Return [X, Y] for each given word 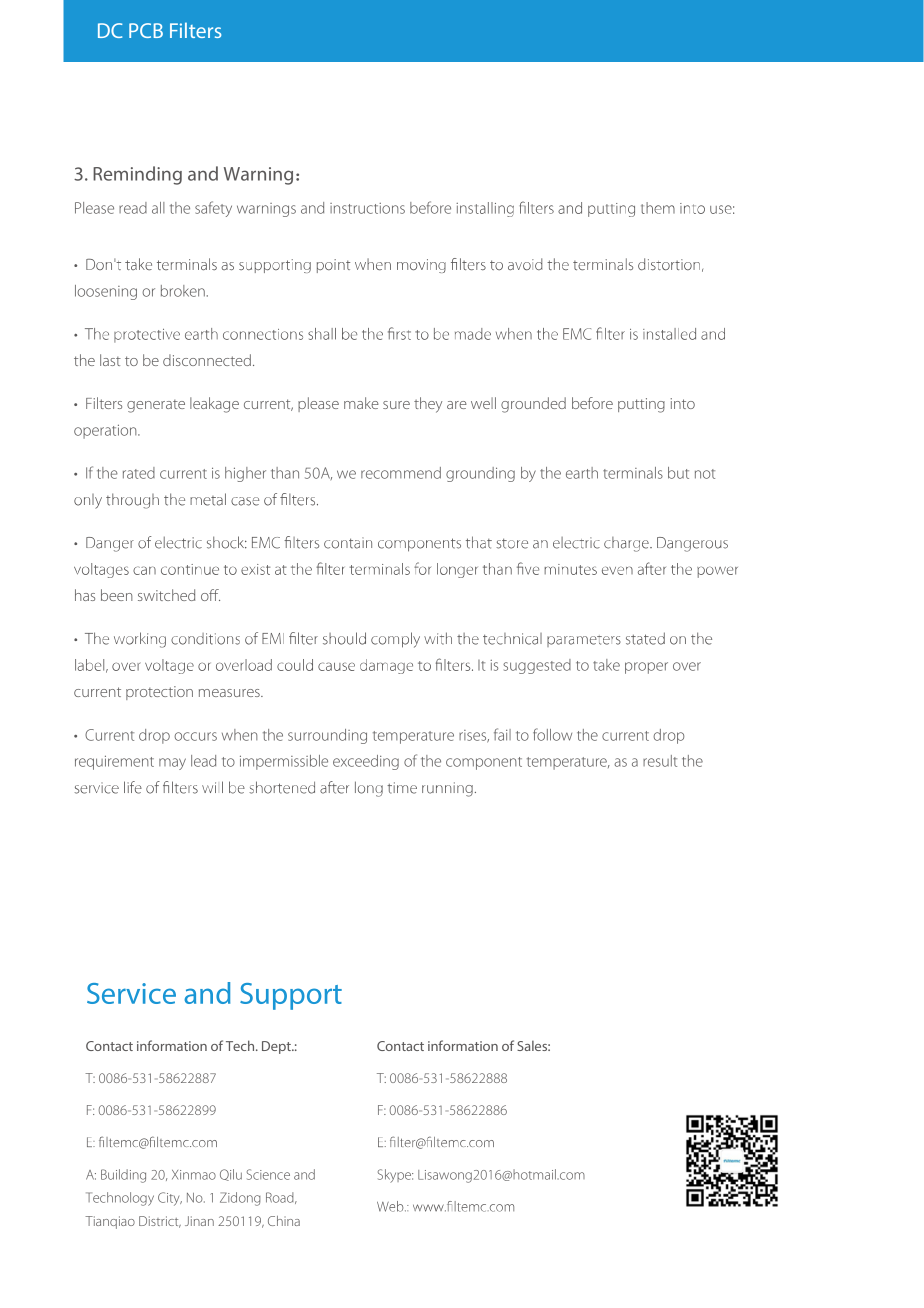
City [170, 1199]
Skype [395, 1176]
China [284, 1221]
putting [641, 405]
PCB [146, 30]
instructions [367, 208]
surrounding [327, 736]
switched [166, 595]
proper [646, 668]
